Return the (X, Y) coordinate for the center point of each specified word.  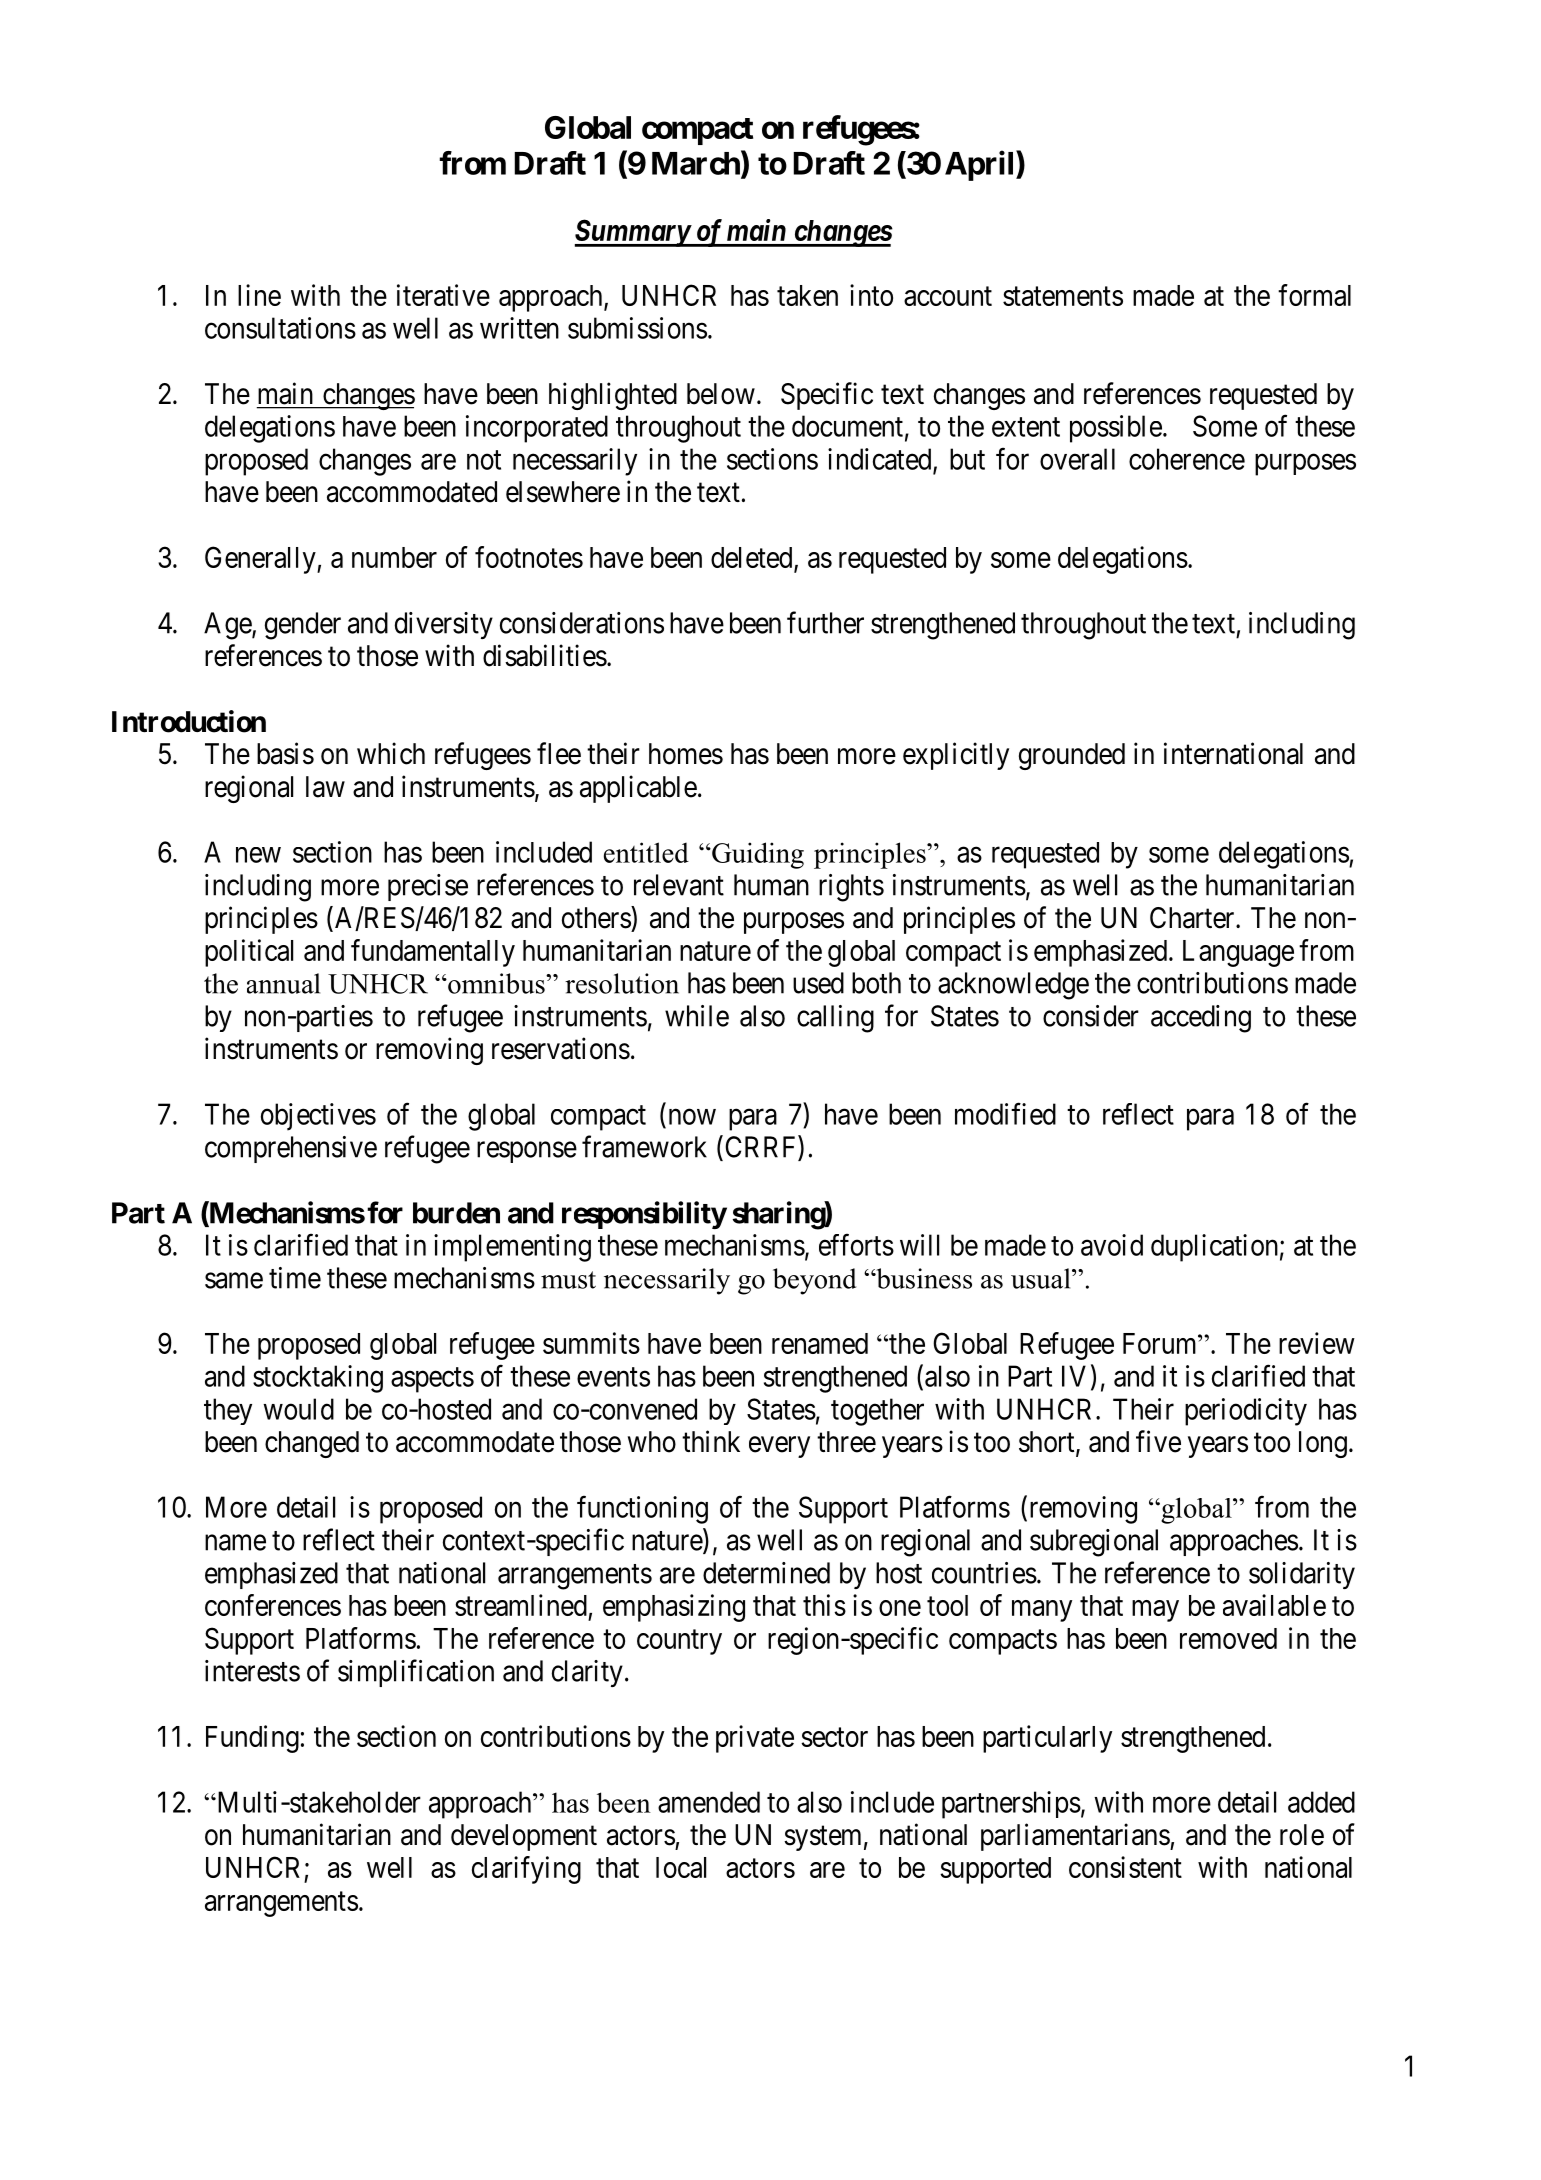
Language (1238, 953)
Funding (252, 1739)
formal (1314, 295)
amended (709, 1802)
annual (283, 983)
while (697, 1016)
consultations (280, 328)
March (696, 163)
